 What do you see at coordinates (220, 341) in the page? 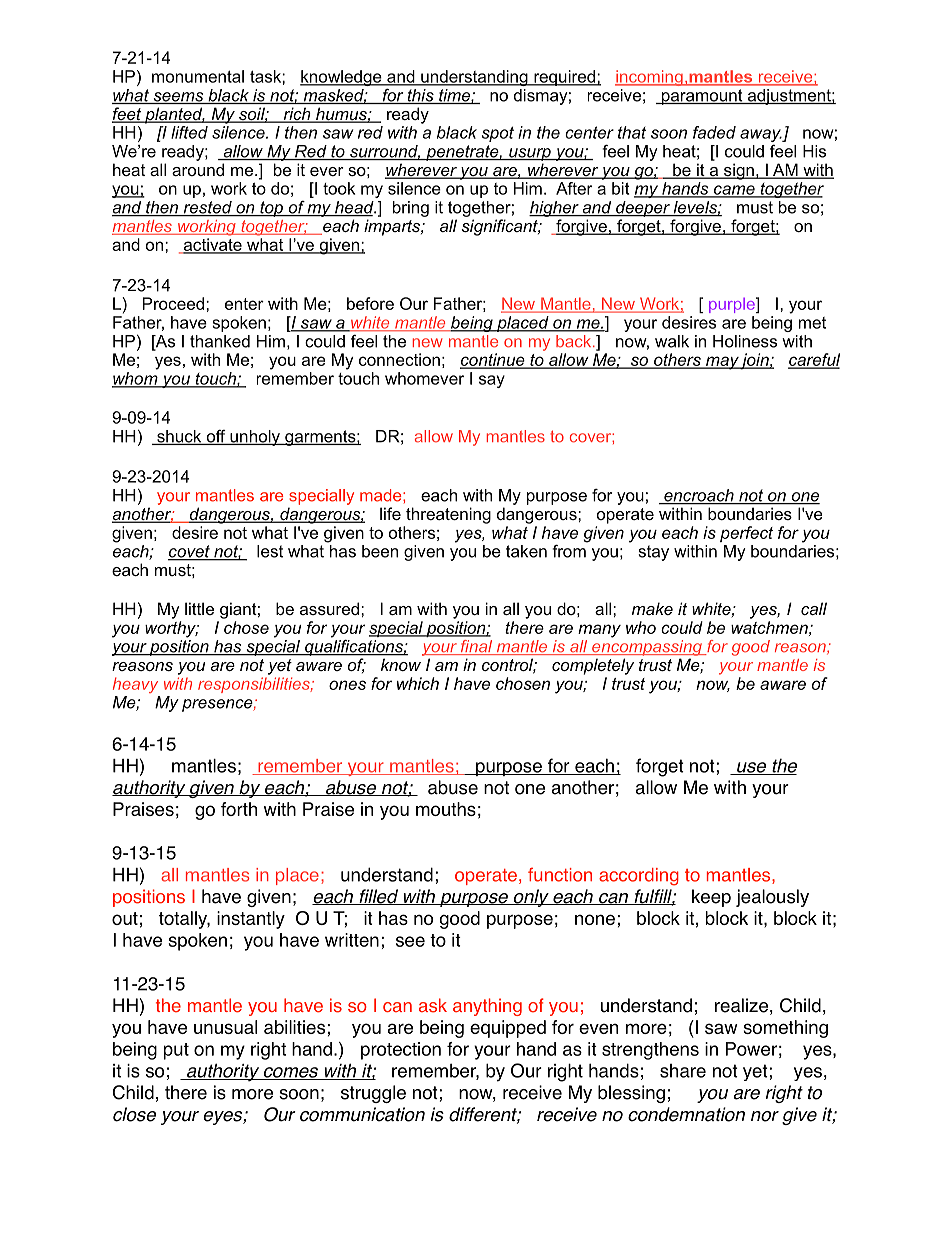
I see `thanked` at bounding box center [220, 341].
